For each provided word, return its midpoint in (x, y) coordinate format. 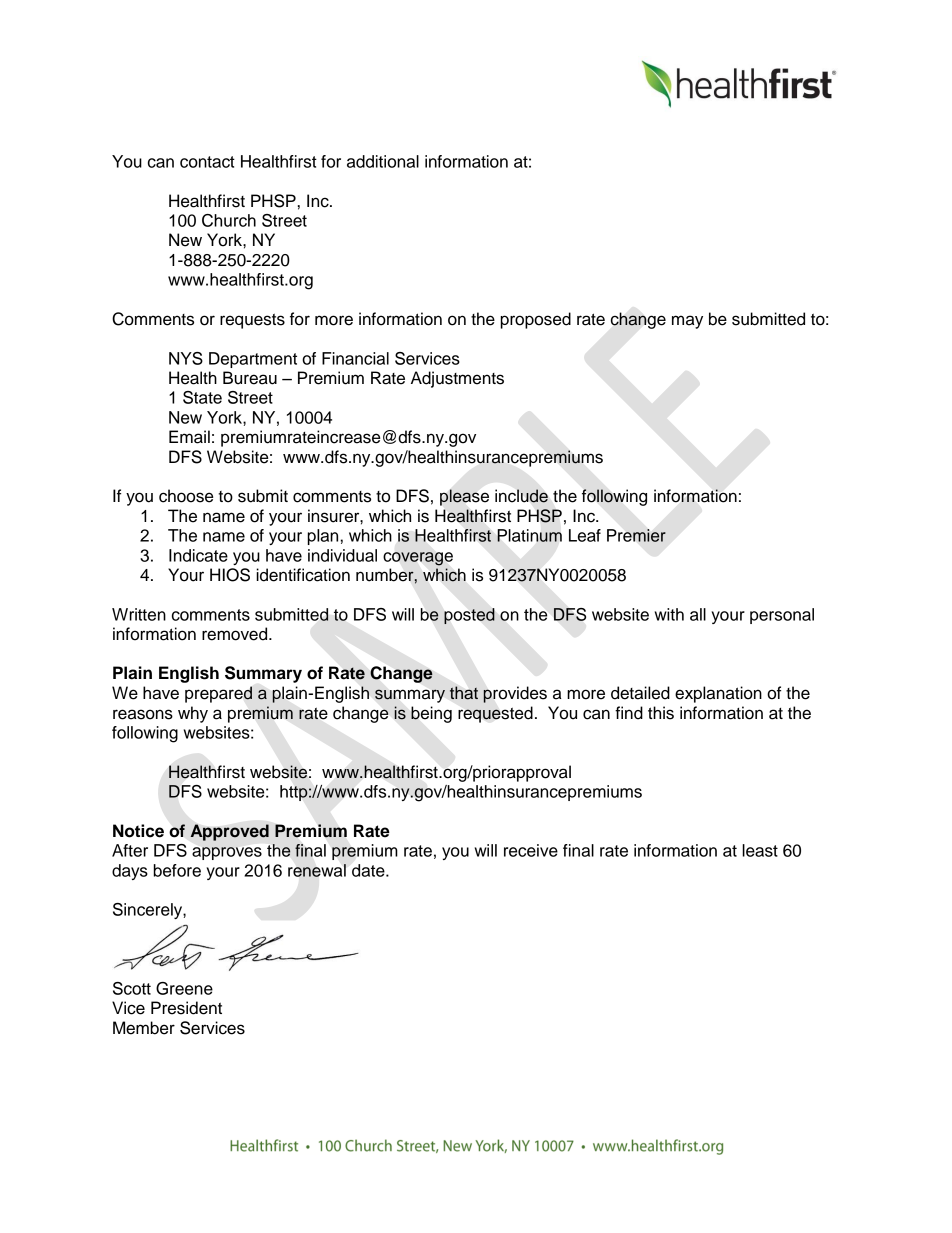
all (698, 614)
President (186, 1008)
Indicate (198, 555)
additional (383, 161)
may (687, 322)
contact (207, 162)
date (369, 870)
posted (469, 616)
